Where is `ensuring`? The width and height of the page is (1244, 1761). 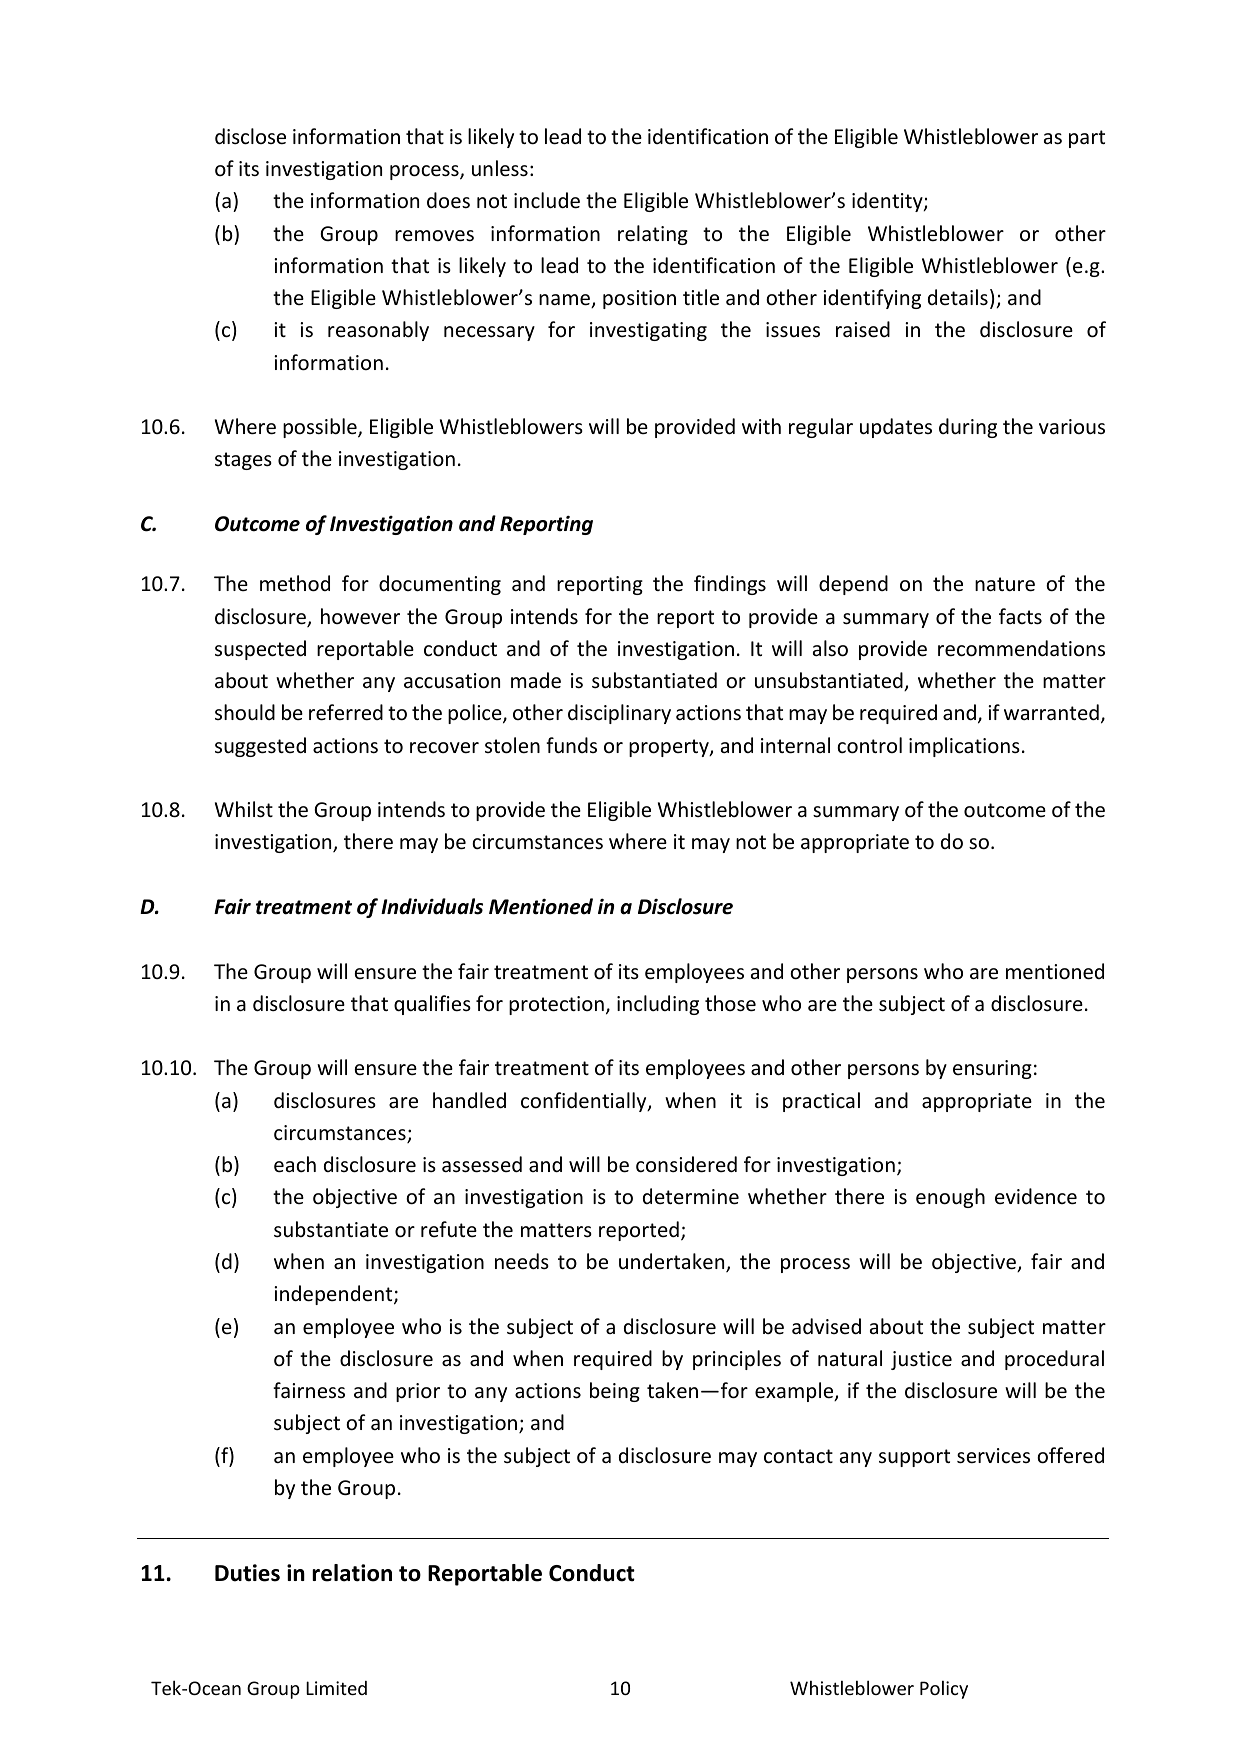
ensuring is located at coordinates (992, 1069).
